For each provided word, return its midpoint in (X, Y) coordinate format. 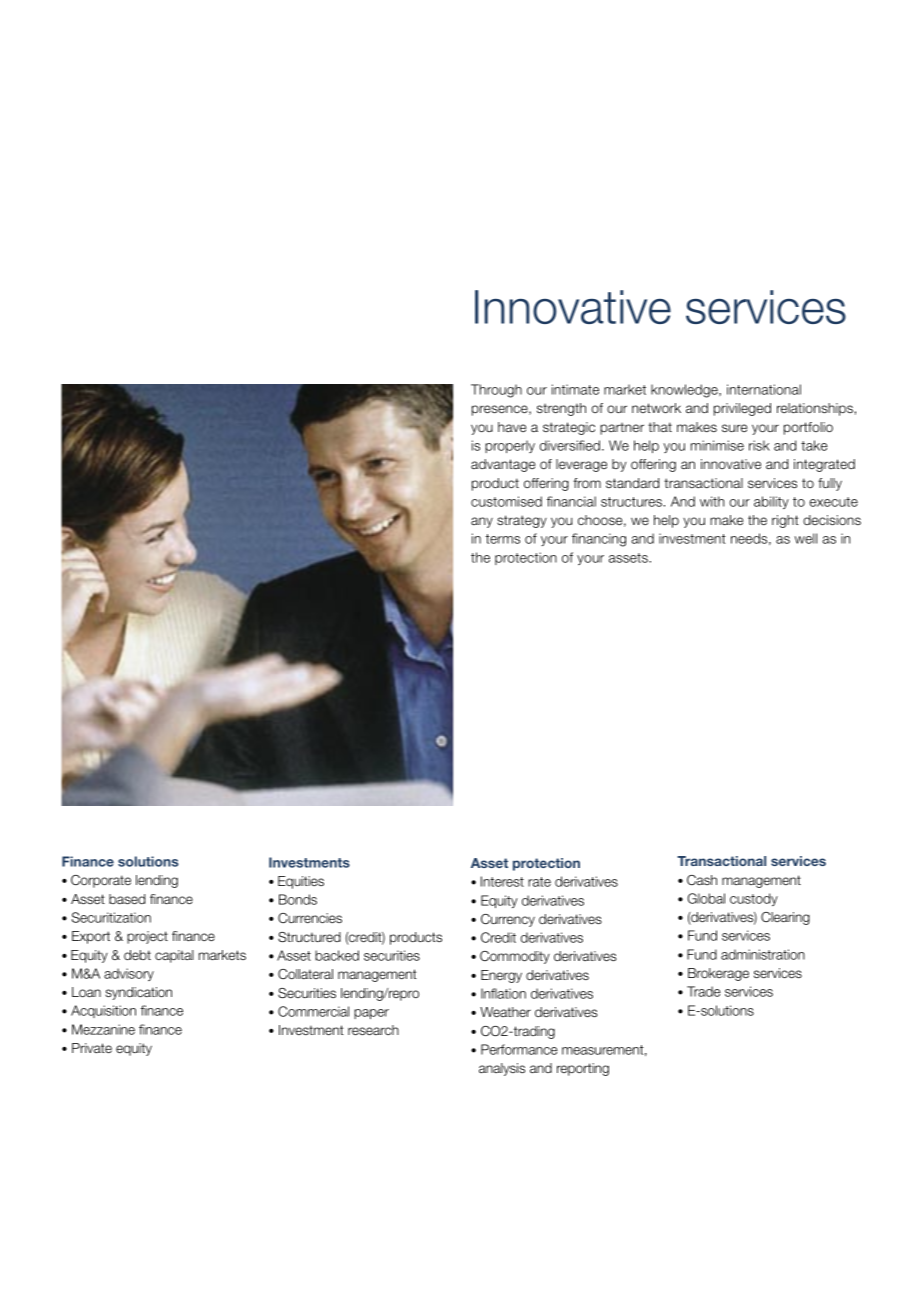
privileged (742, 409)
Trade (704, 991)
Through (496, 391)
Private (92, 1048)
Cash (702, 880)
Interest (502, 881)
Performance (519, 1049)
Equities (301, 882)
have (512, 427)
